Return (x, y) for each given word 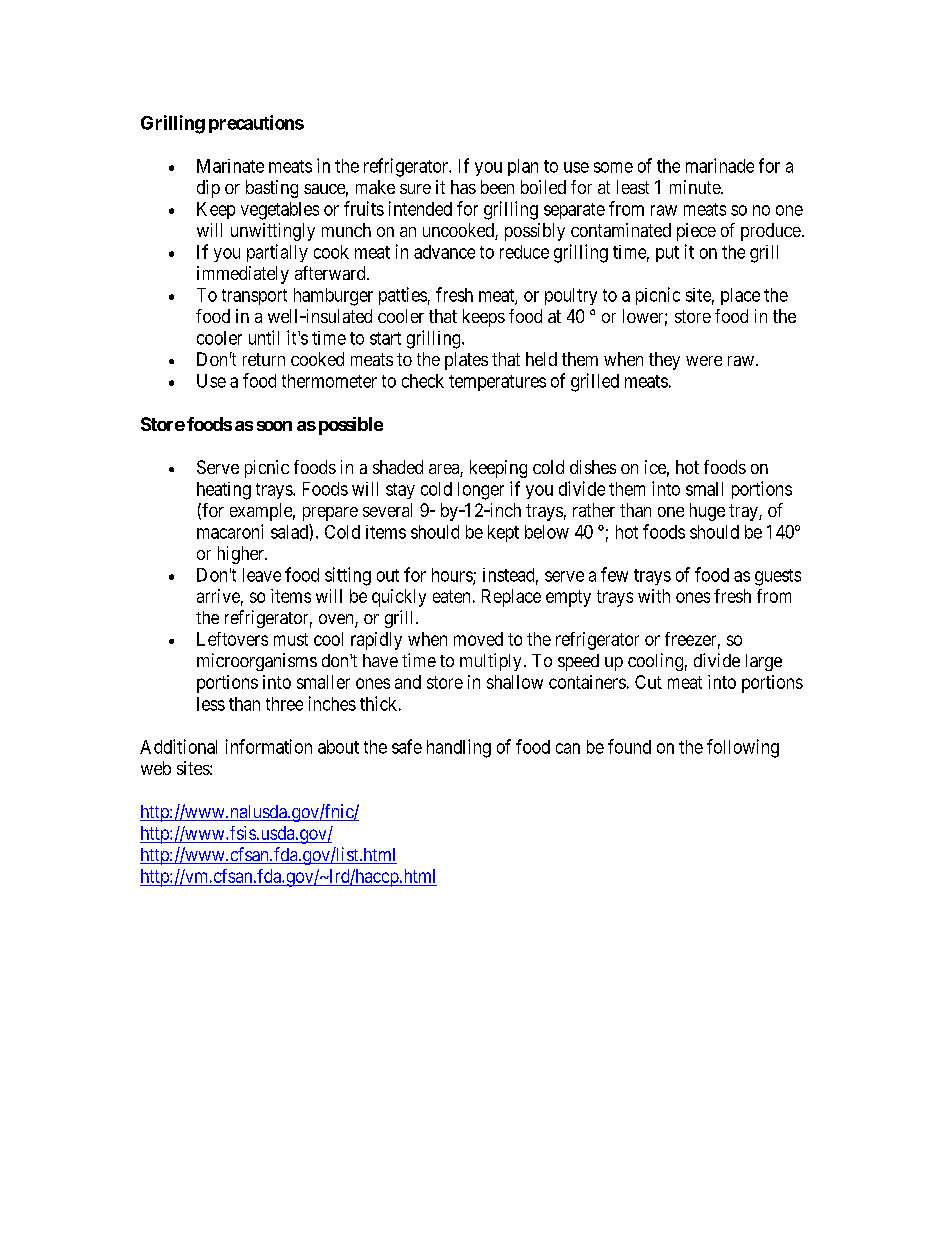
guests (778, 577)
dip (208, 189)
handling (459, 748)
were (704, 361)
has (463, 187)
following (743, 748)
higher (242, 555)
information (269, 746)
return (264, 359)
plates (466, 361)
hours (453, 576)
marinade (720, 165)
